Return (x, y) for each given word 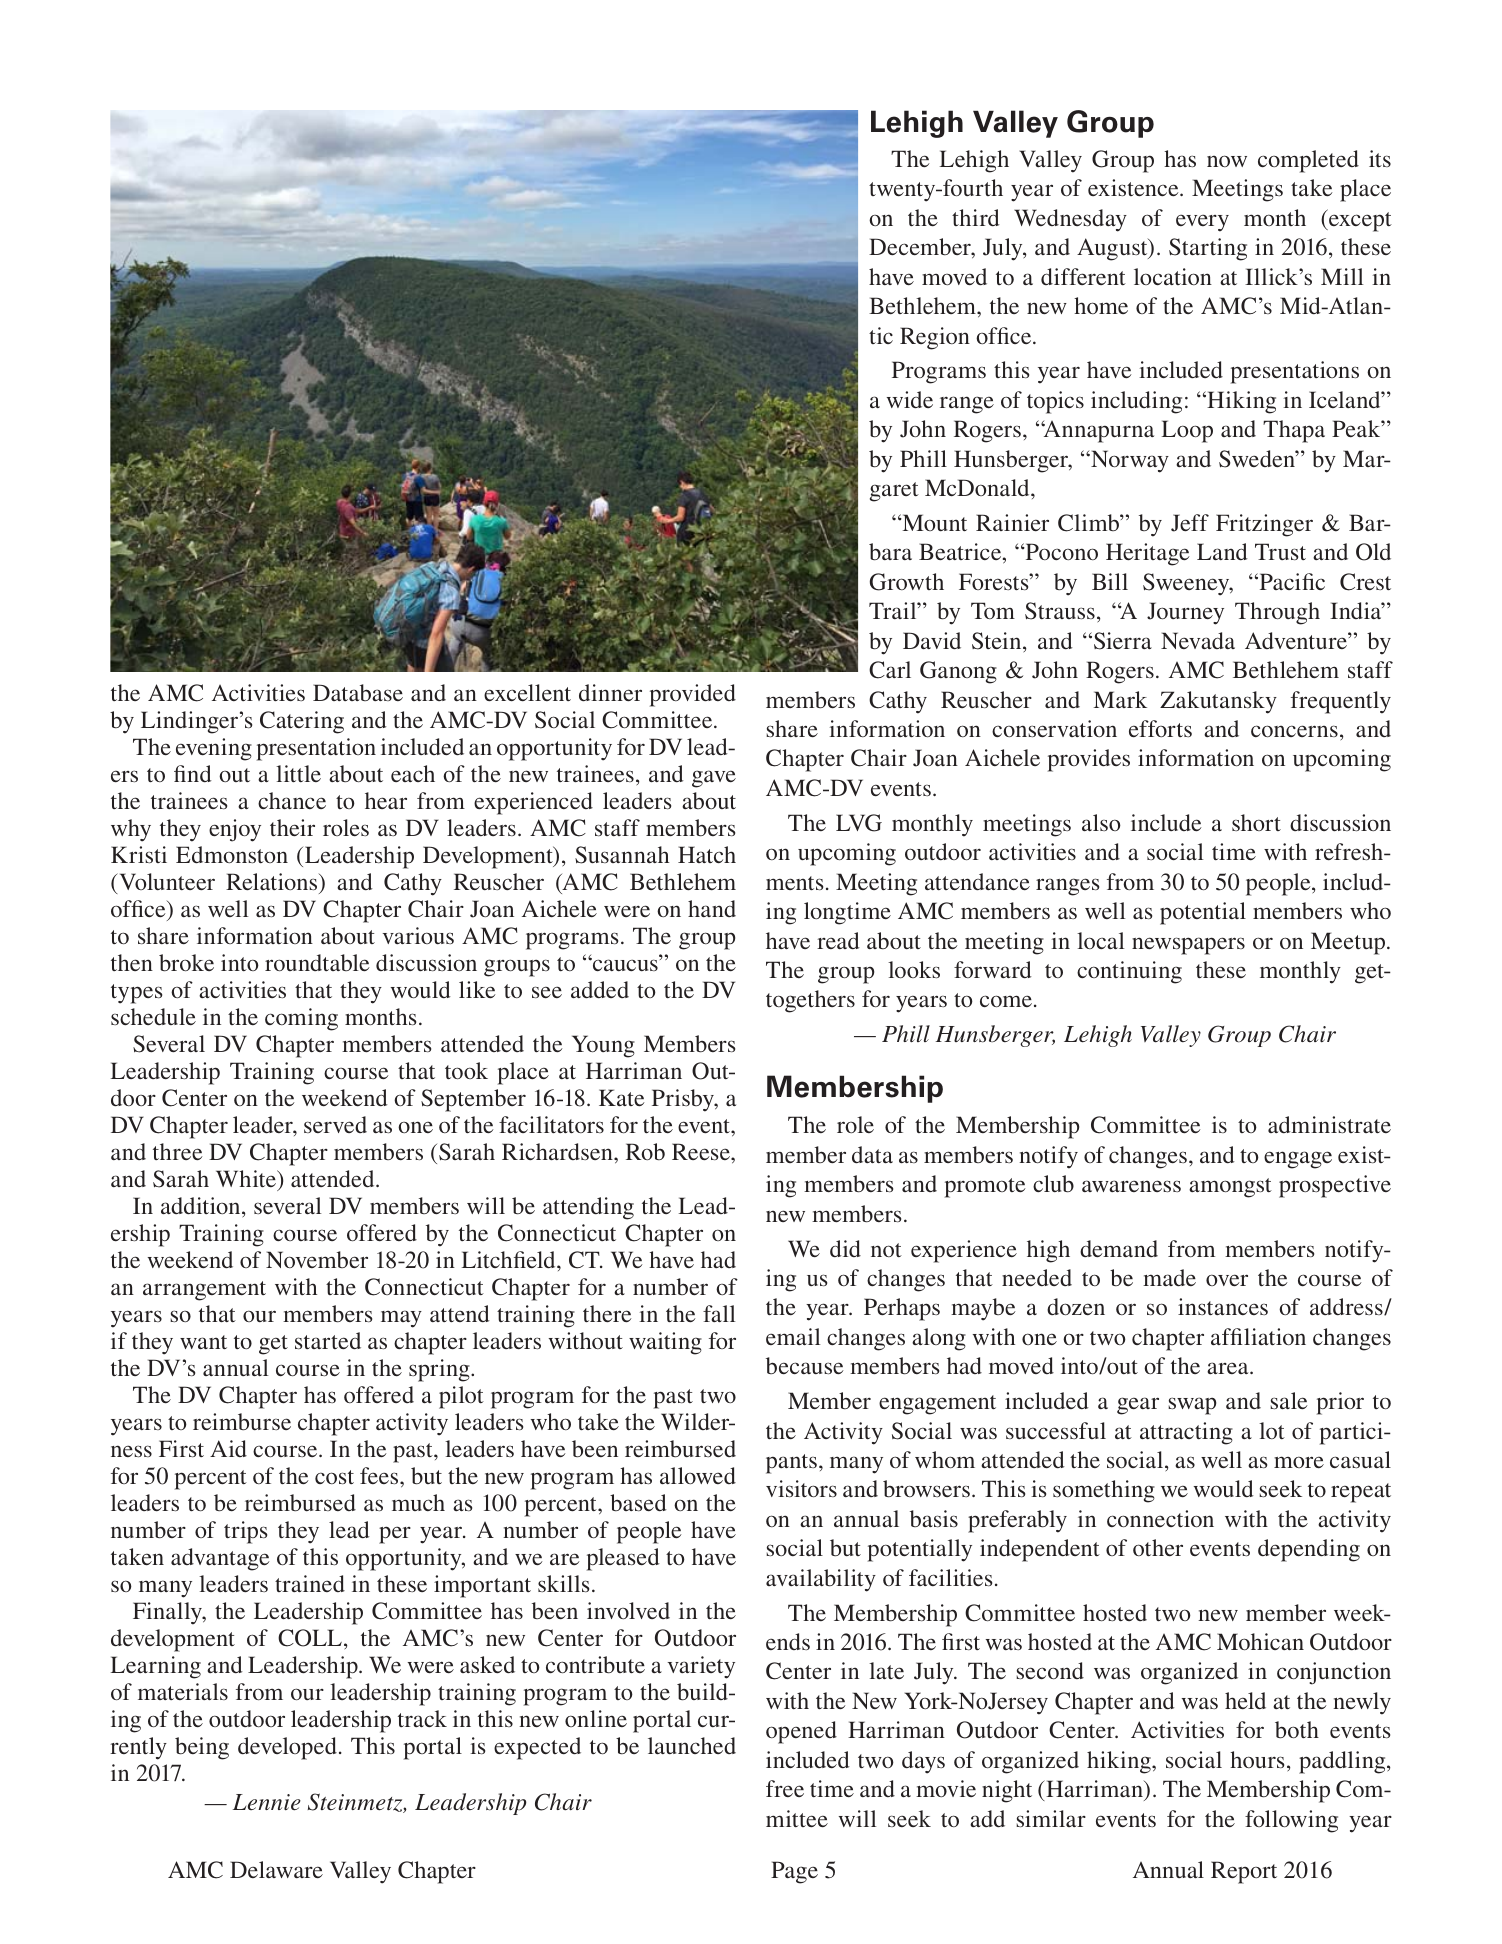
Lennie (267, 1802)
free (785, 1788)
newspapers (1188, 946)
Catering (302, 722)
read (838, 940)
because (805, 1365)
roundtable (317, 962)
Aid (228, 1448)
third (976, 217)
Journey (1185, 613)
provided (693, 695)
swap (1192, 1406)
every (1202, 223)
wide (910, 399)
